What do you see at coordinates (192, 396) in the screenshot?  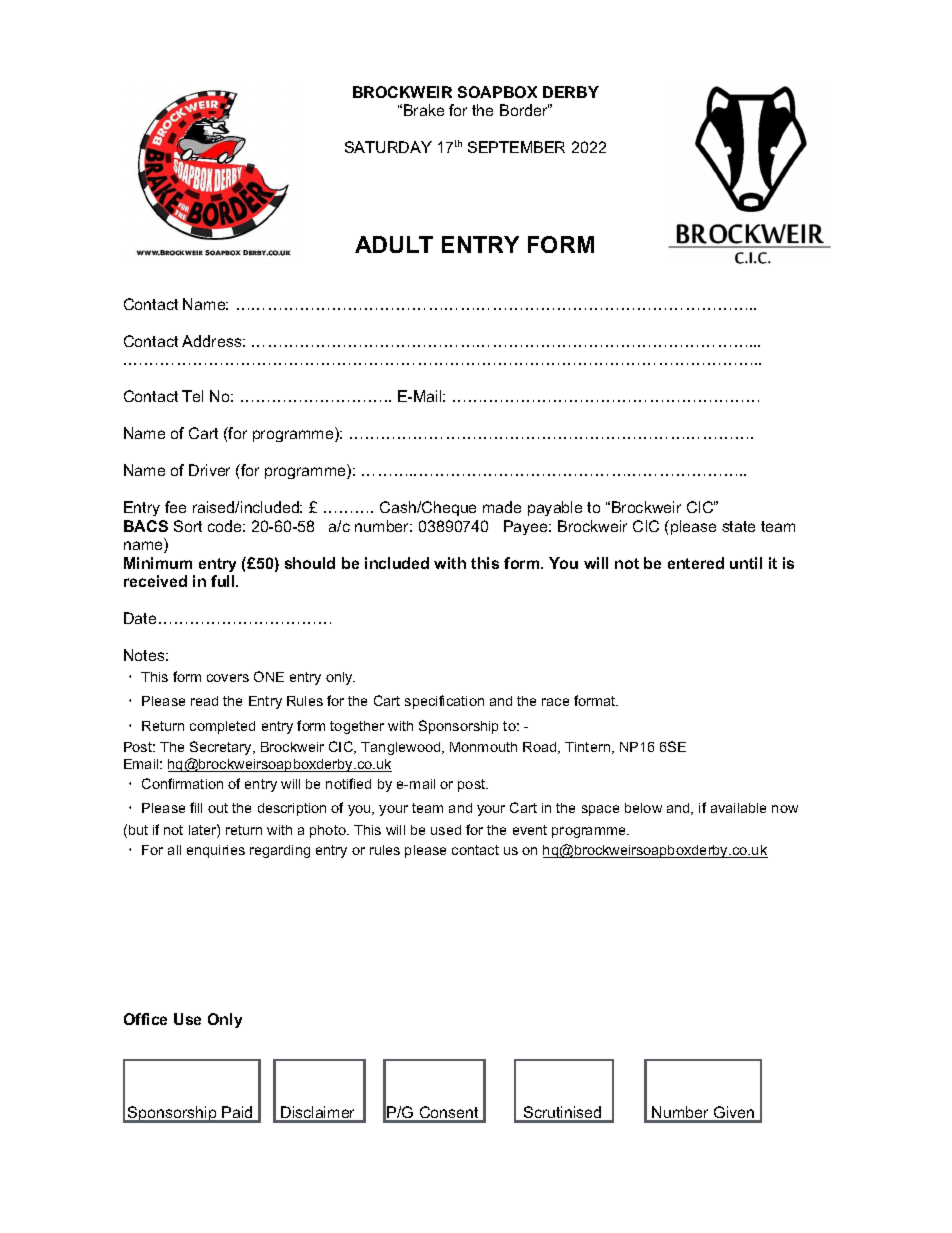 I see `Tel` at bounding box center [192, 396].
